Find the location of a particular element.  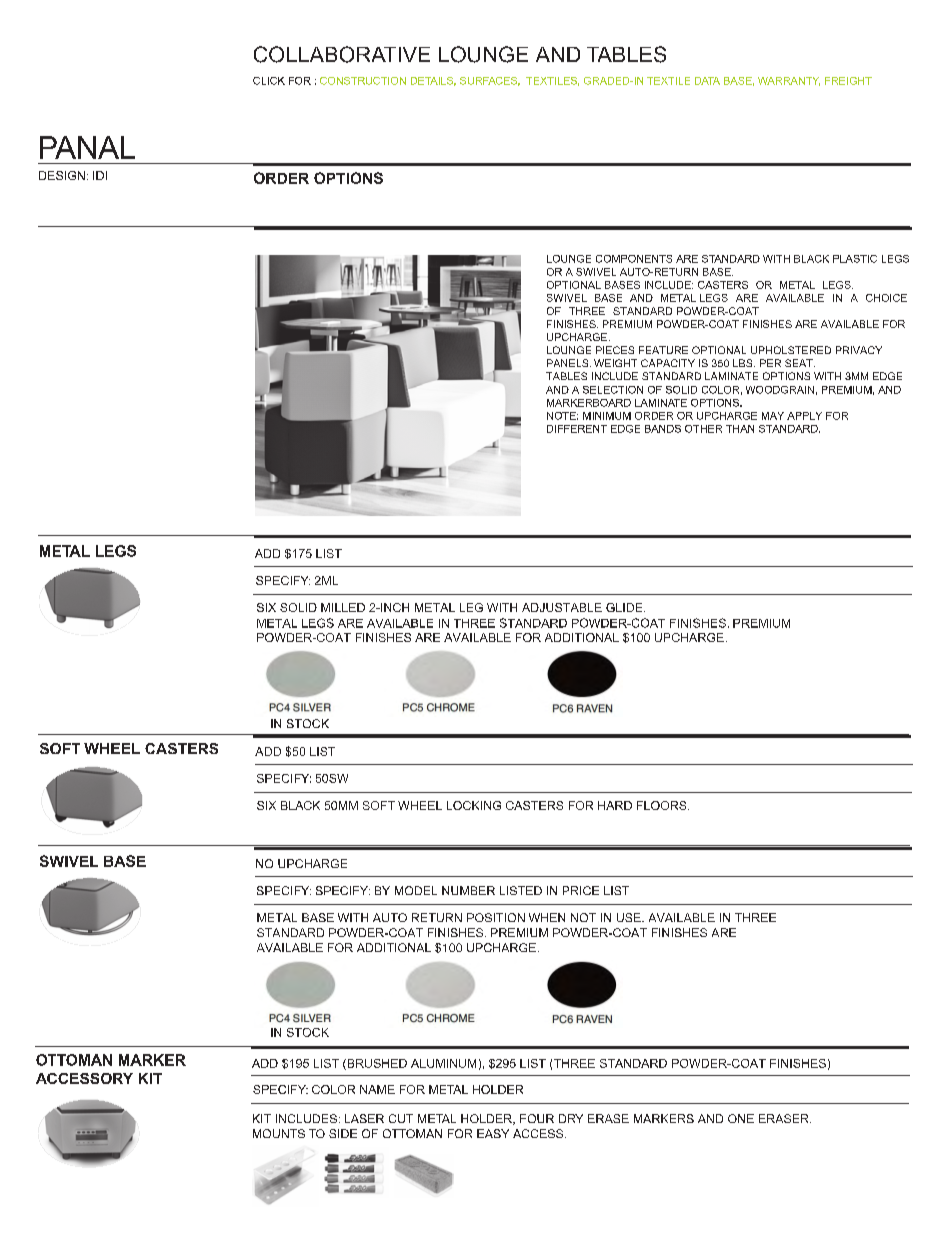

GLIDE is located at coordinates (625, 607).
